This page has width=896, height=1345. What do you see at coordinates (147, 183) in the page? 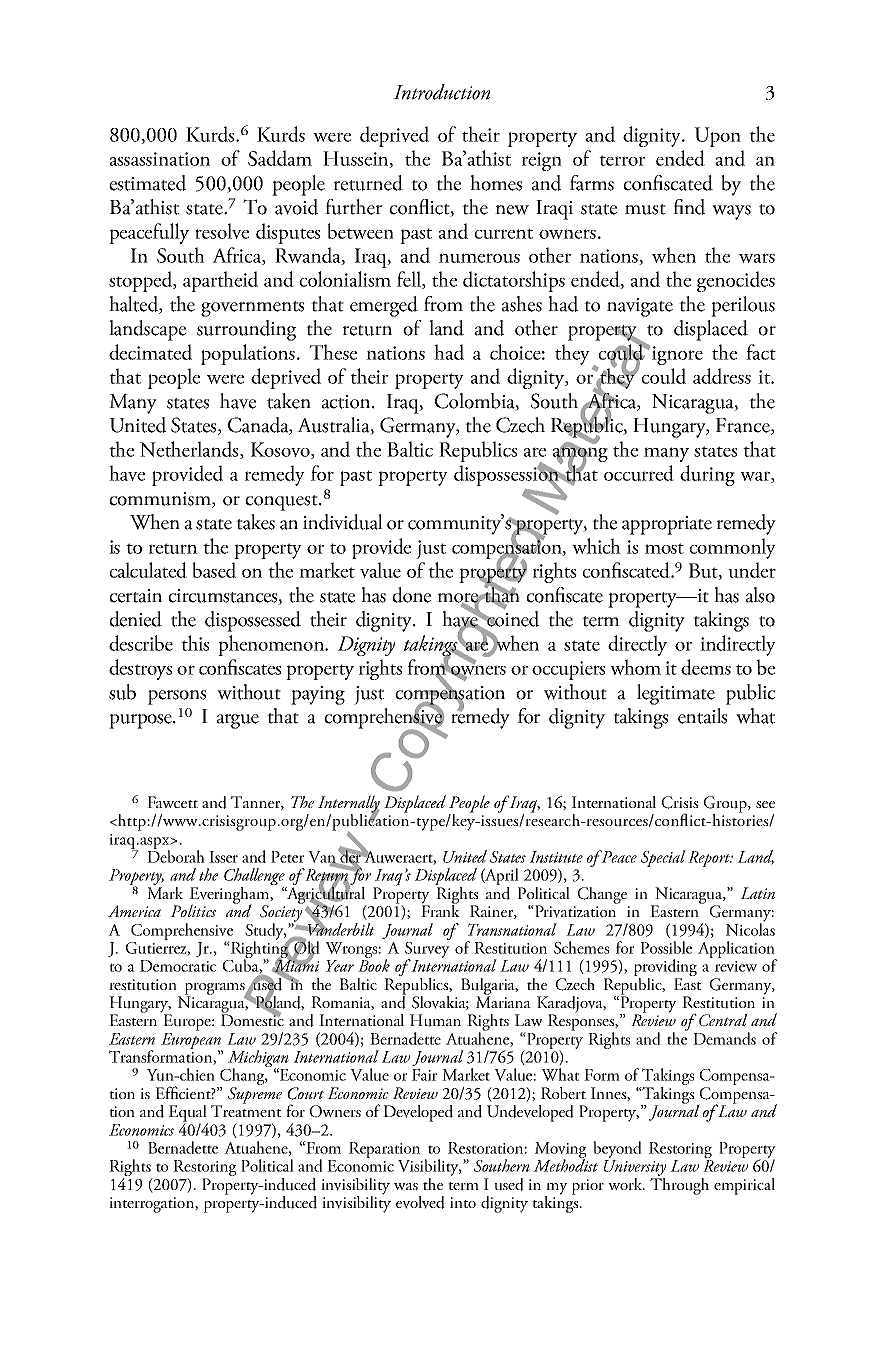
I see `estimated` at bounding box center [147, 183].
